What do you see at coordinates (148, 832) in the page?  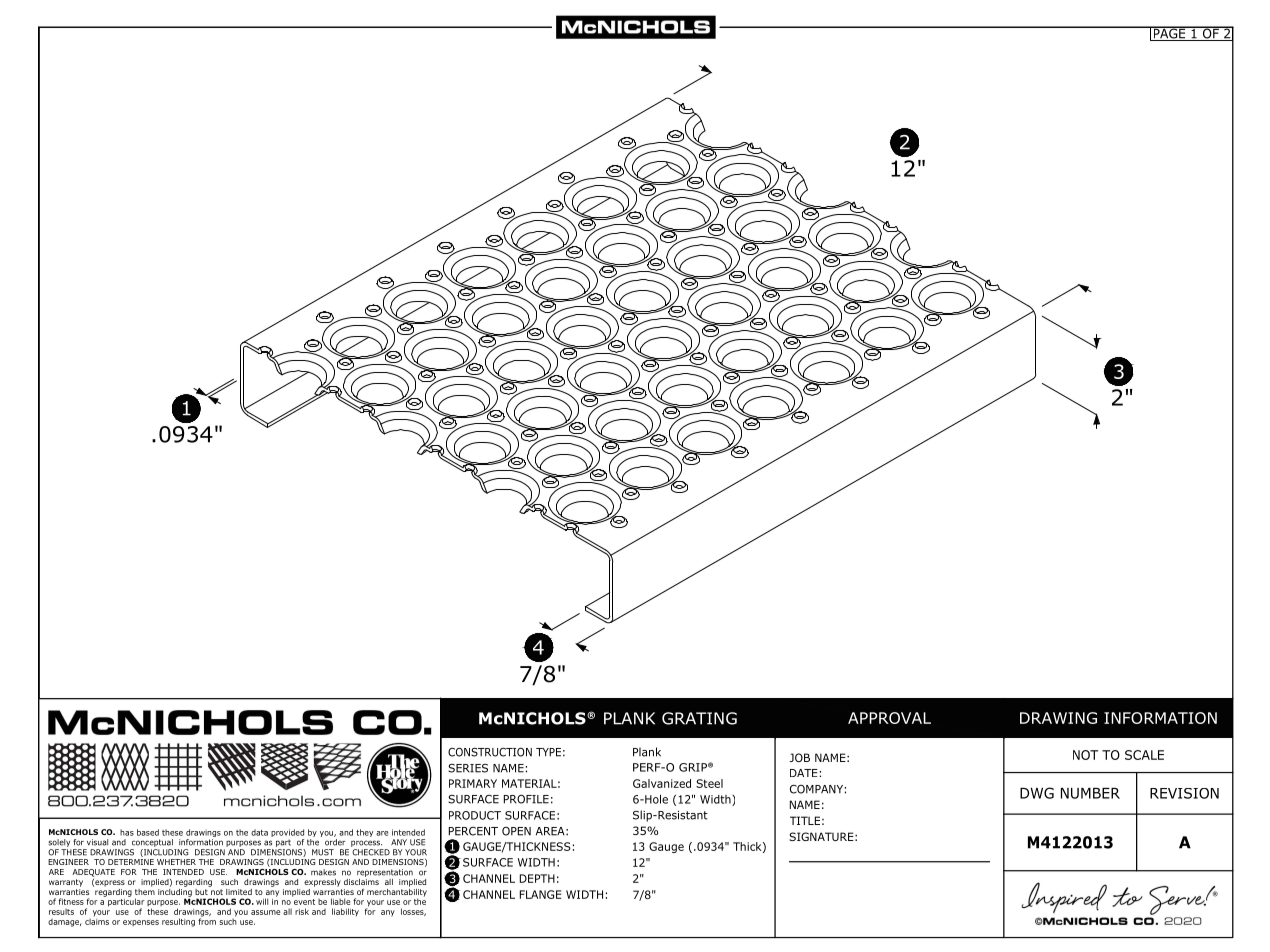 I see `based` at bounding box center [148, 832].
